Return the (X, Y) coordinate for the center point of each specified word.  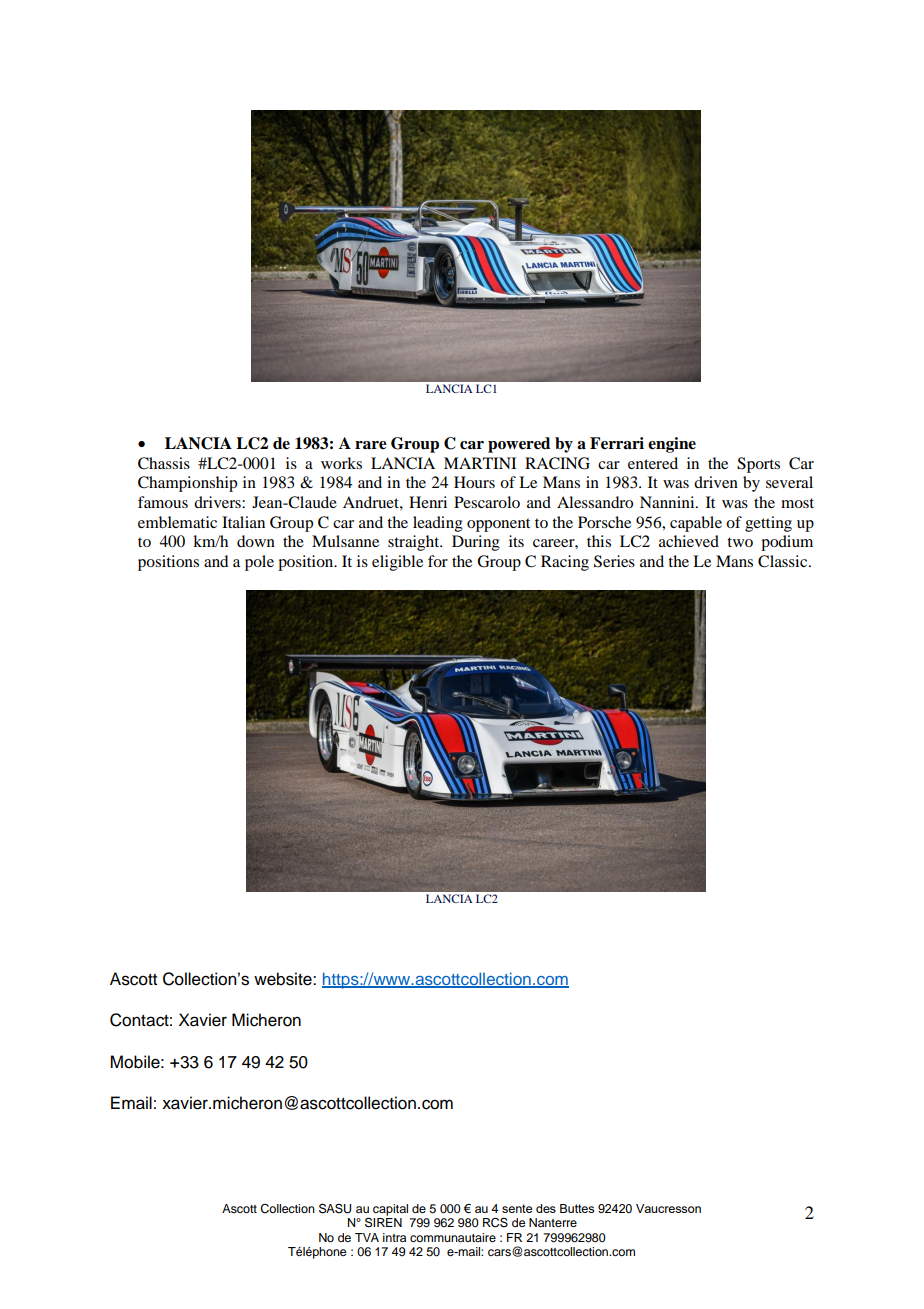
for (438, 561)
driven (716, 482)
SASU (335, 1208)
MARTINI (480, 463)
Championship (187, 484)
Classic (784, 561)
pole (259, 563)
